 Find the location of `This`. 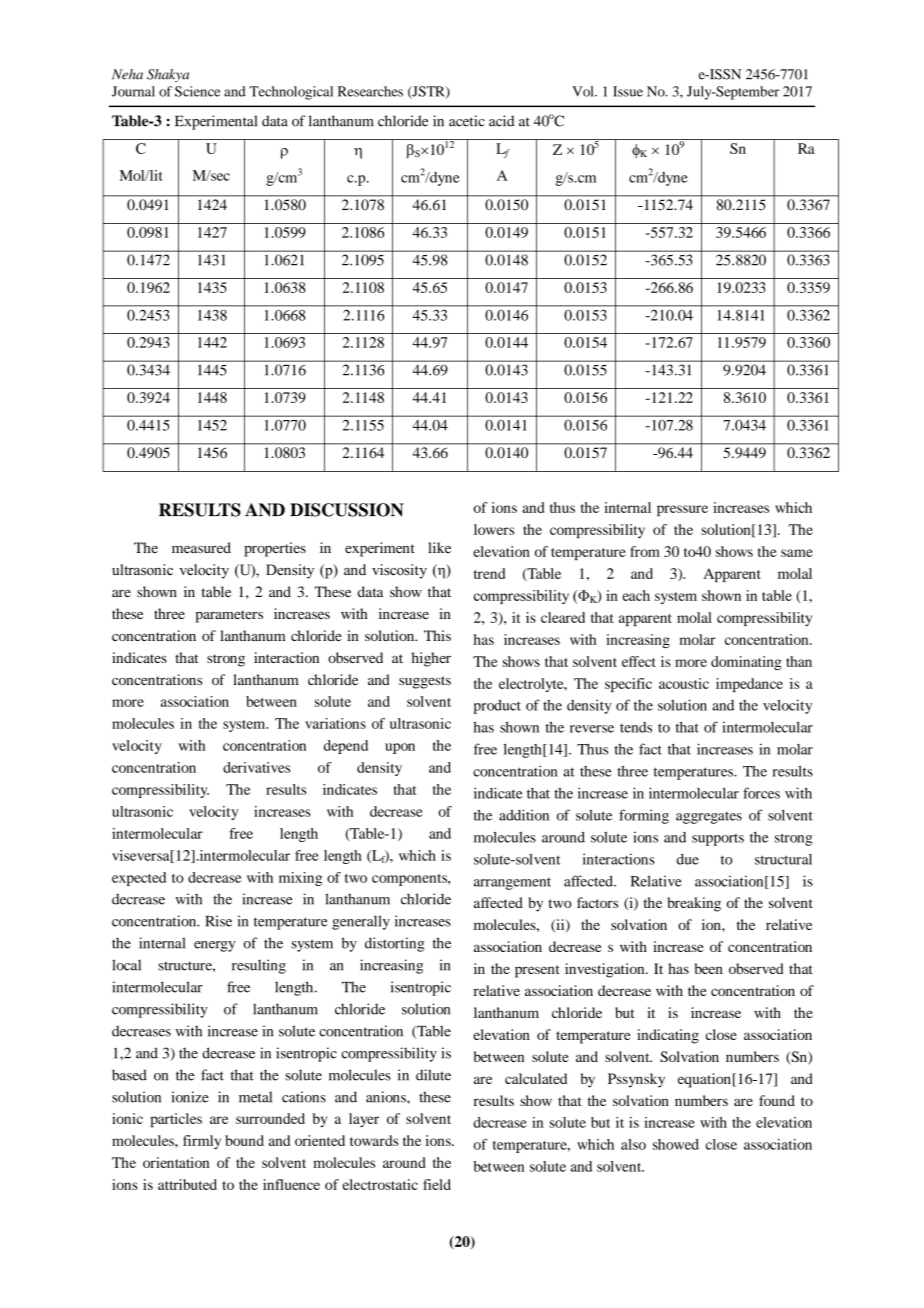

This is located at coordinates (437, 635).
